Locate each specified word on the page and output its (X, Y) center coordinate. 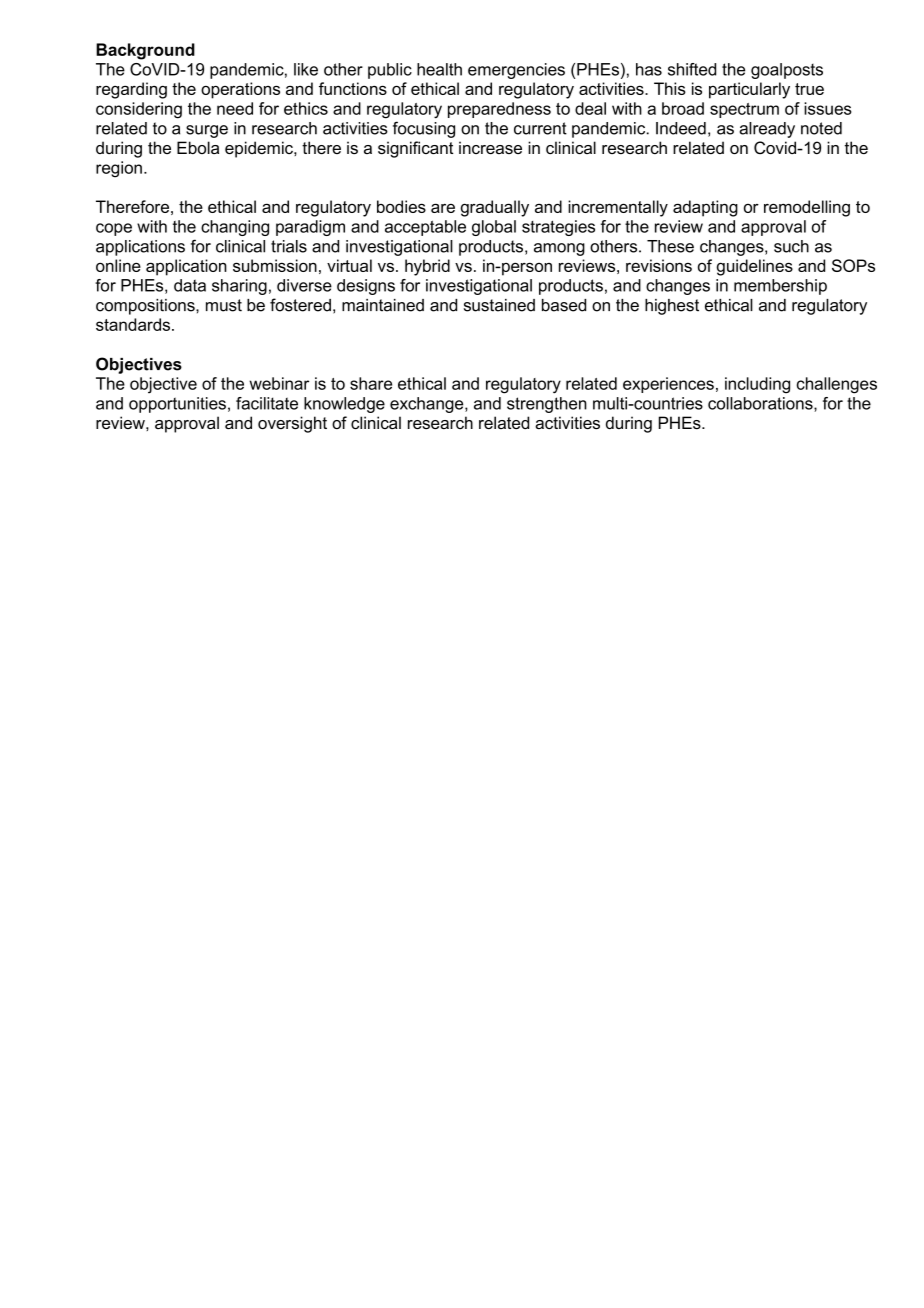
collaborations (761, 404)
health (439, 69)
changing (235, 228)
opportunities (177, 405)
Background (145, 51)
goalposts (787, 71)
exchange (428, 405)
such (791, 246)
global (494, 228)
